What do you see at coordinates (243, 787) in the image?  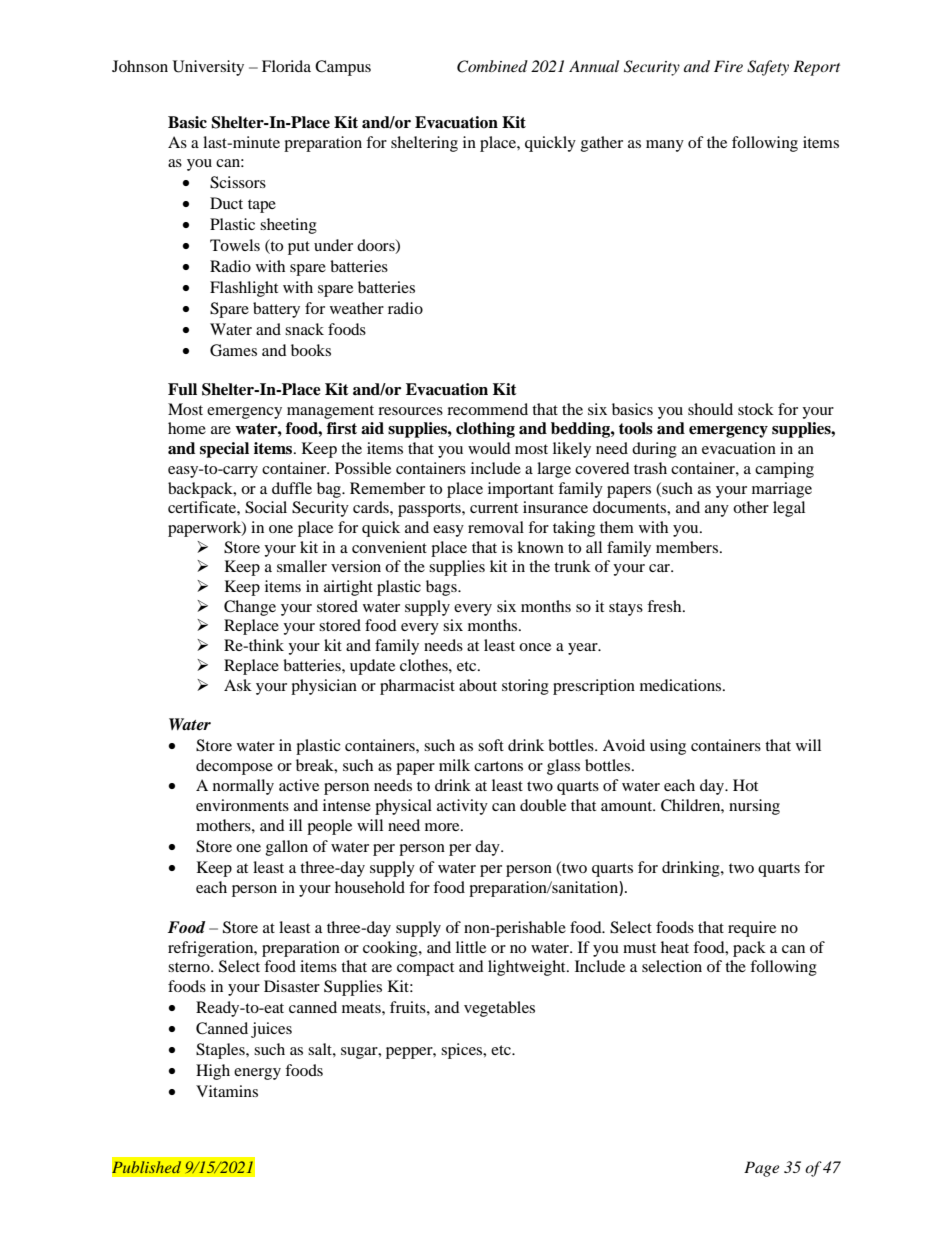 I see `normally` at bounding box center [243, 787].
